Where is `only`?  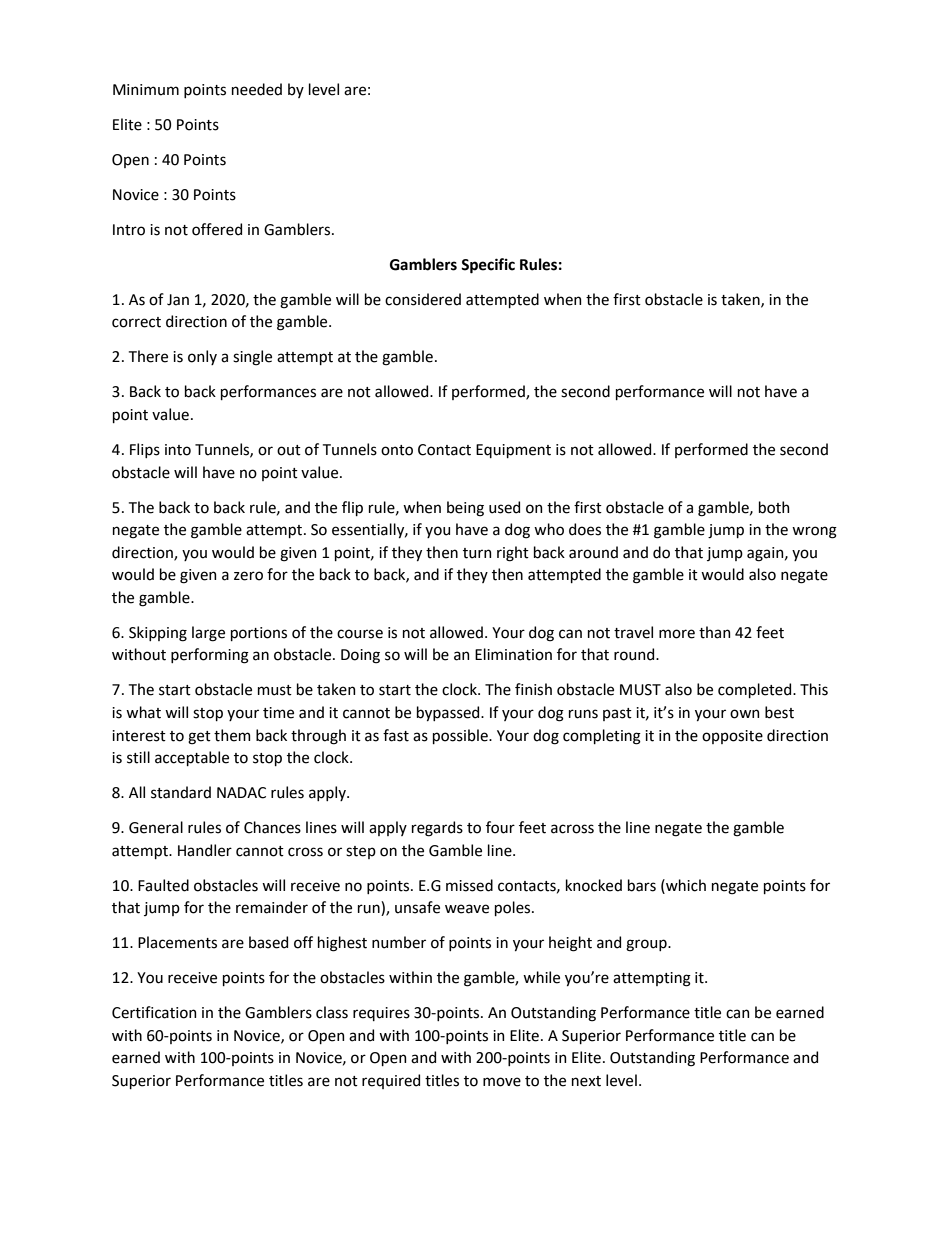
only is located at coordinates (202, 357).
